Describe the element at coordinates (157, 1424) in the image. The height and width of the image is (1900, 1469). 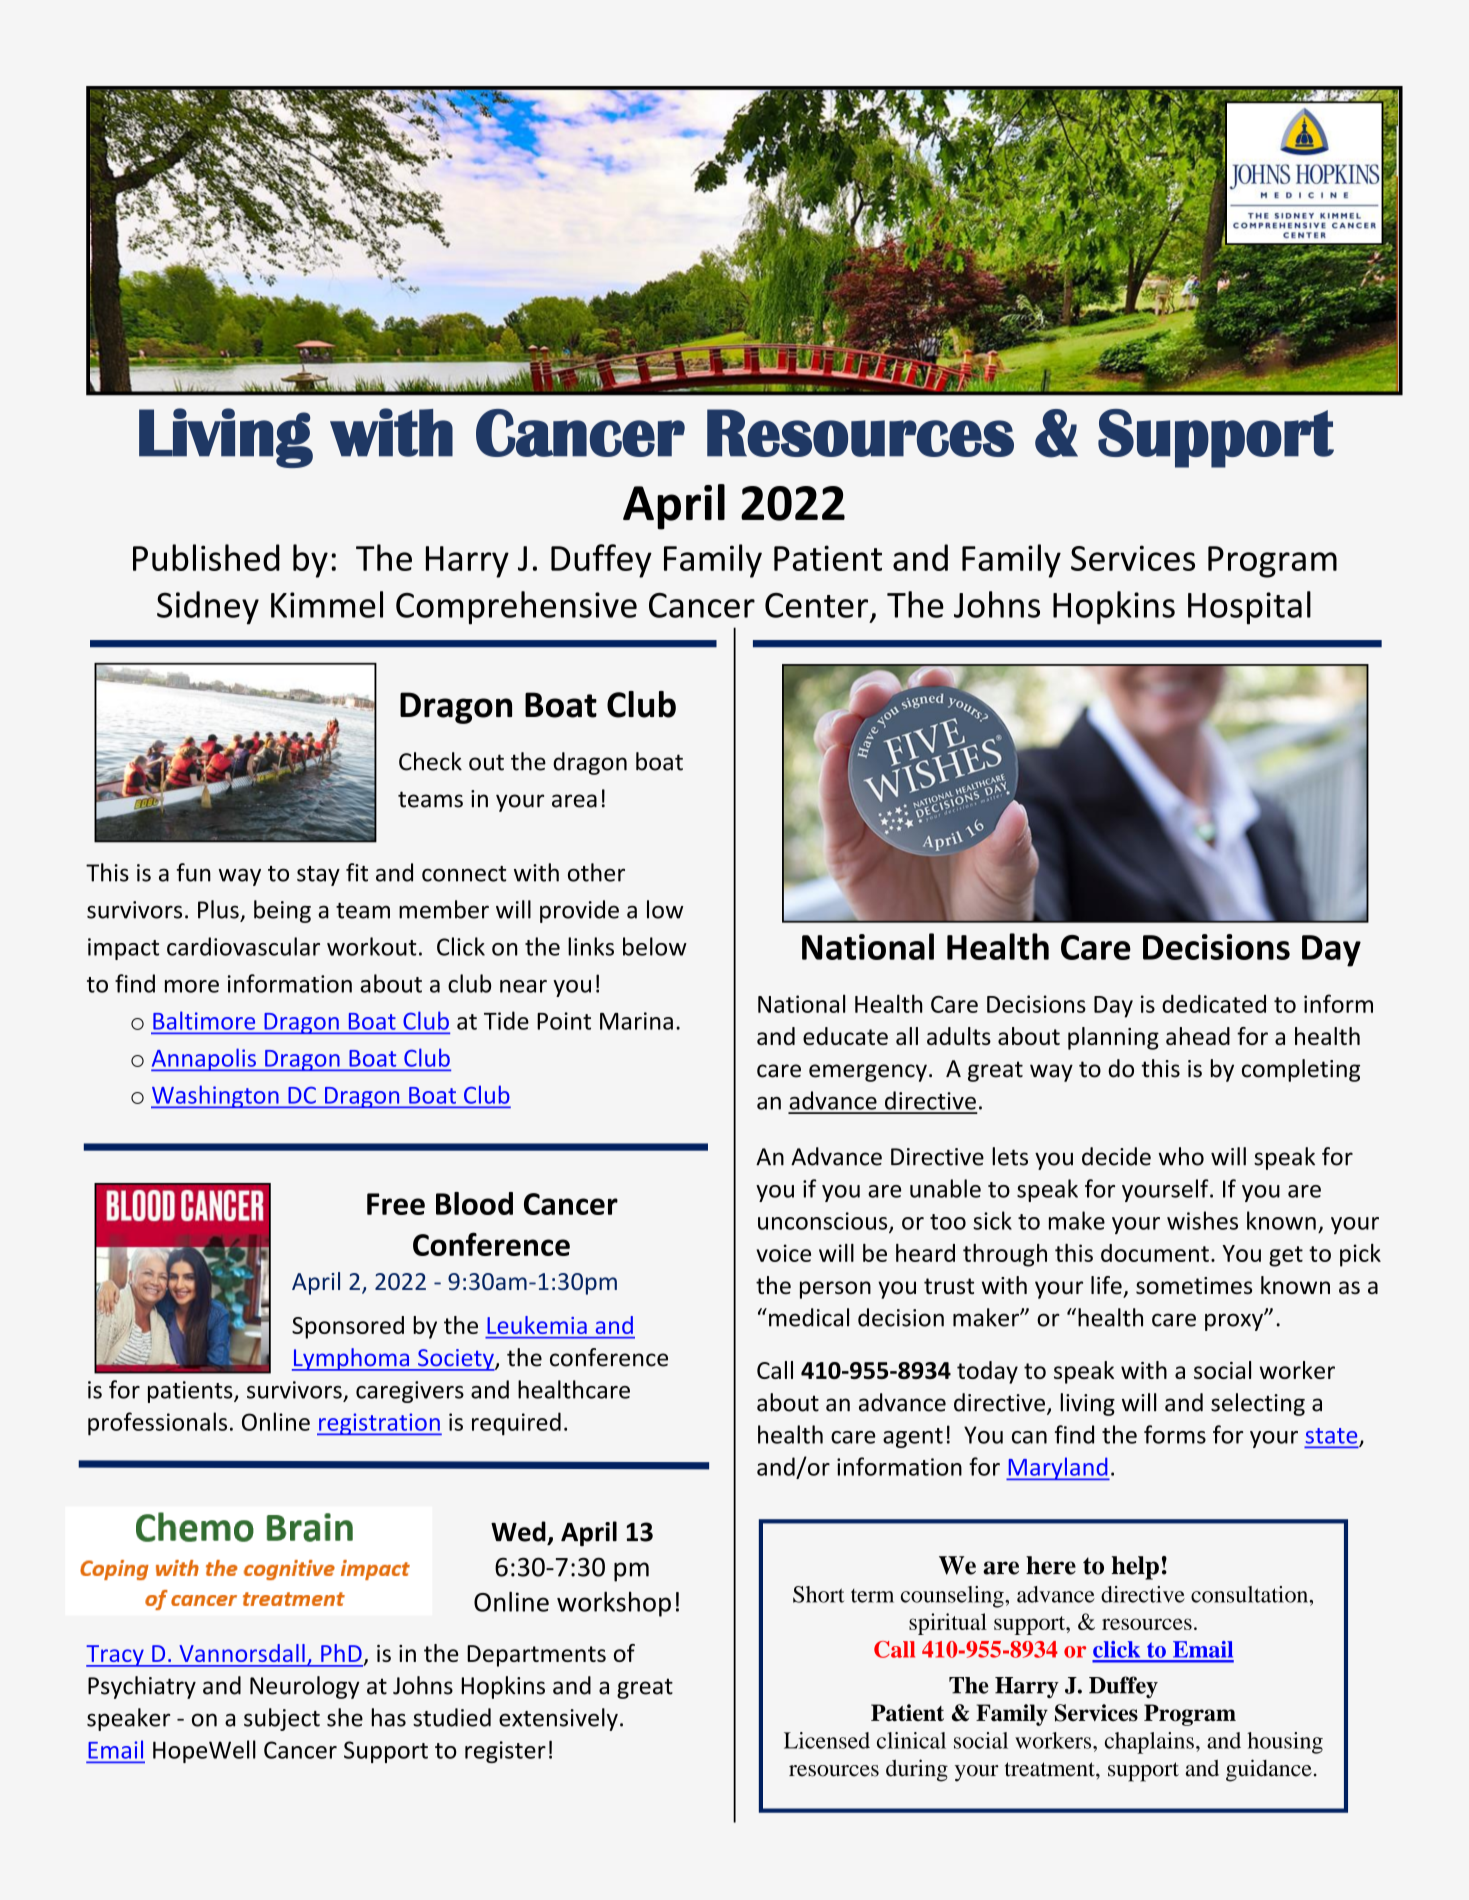
I see `professionals` at that location.
